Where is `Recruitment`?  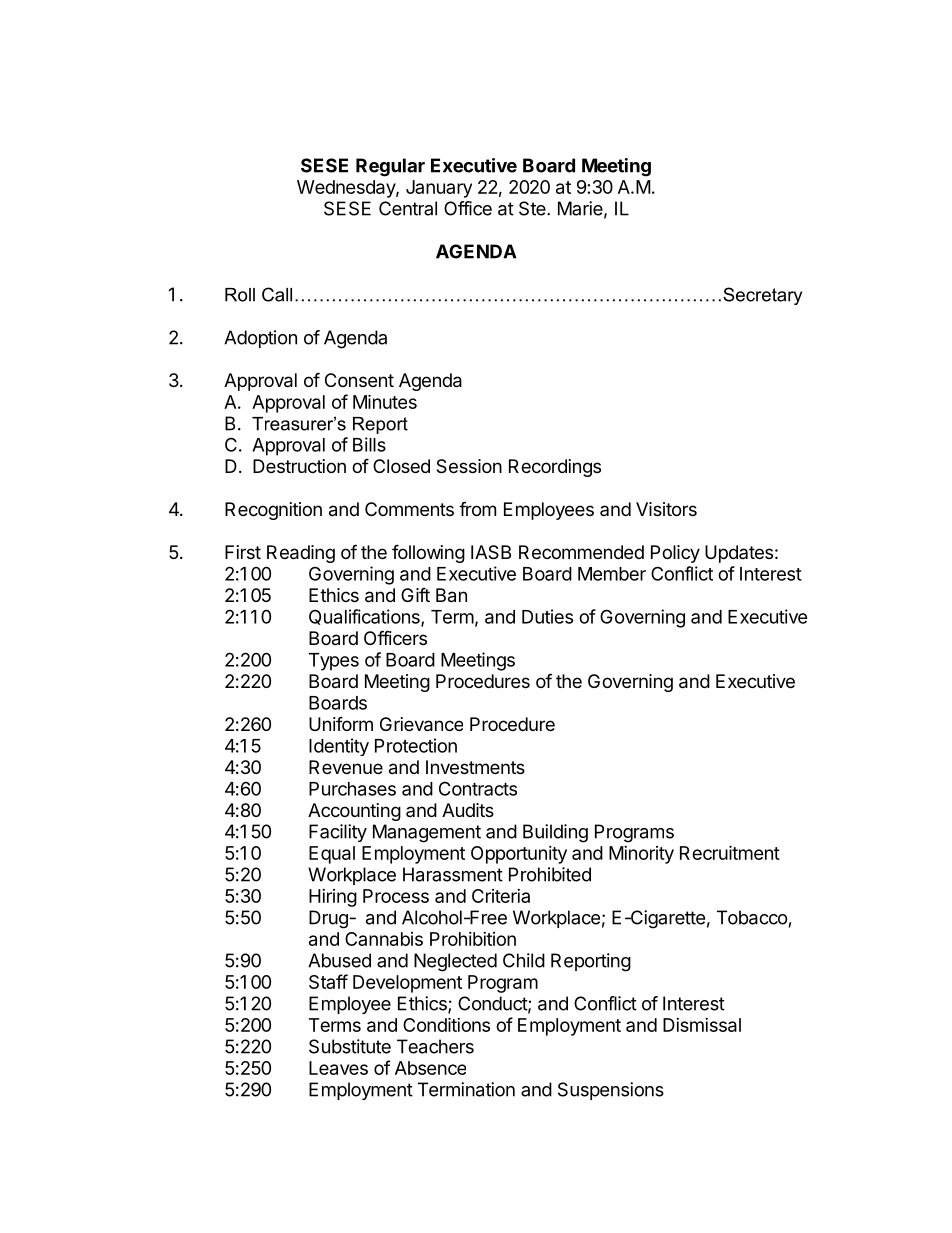 Recruitment is located at coordinates (730, 852).
